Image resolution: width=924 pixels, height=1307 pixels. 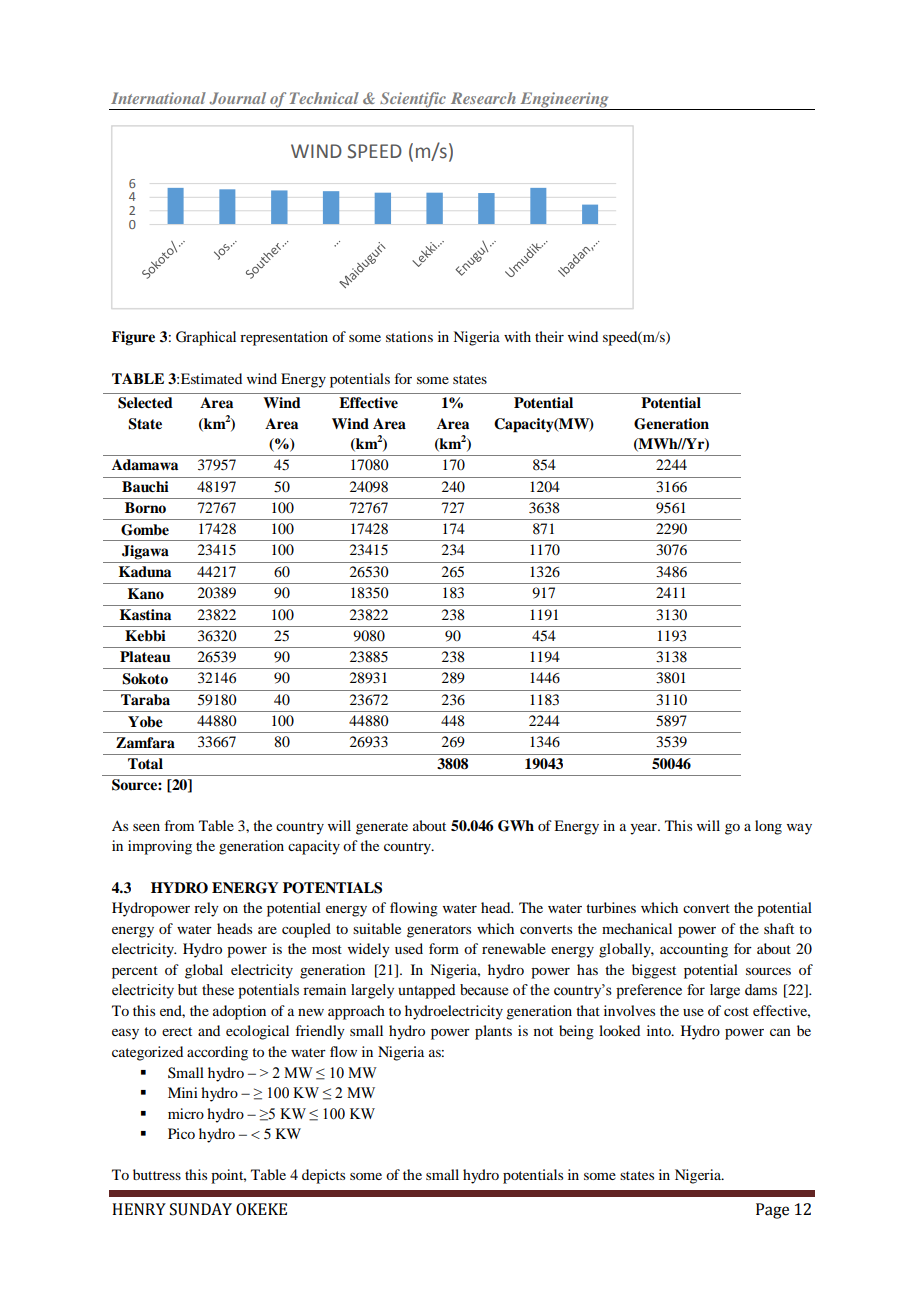 What do you see at coordinates (206, 909) in the image?
I see `rely` at bounding box center [206, 909].
